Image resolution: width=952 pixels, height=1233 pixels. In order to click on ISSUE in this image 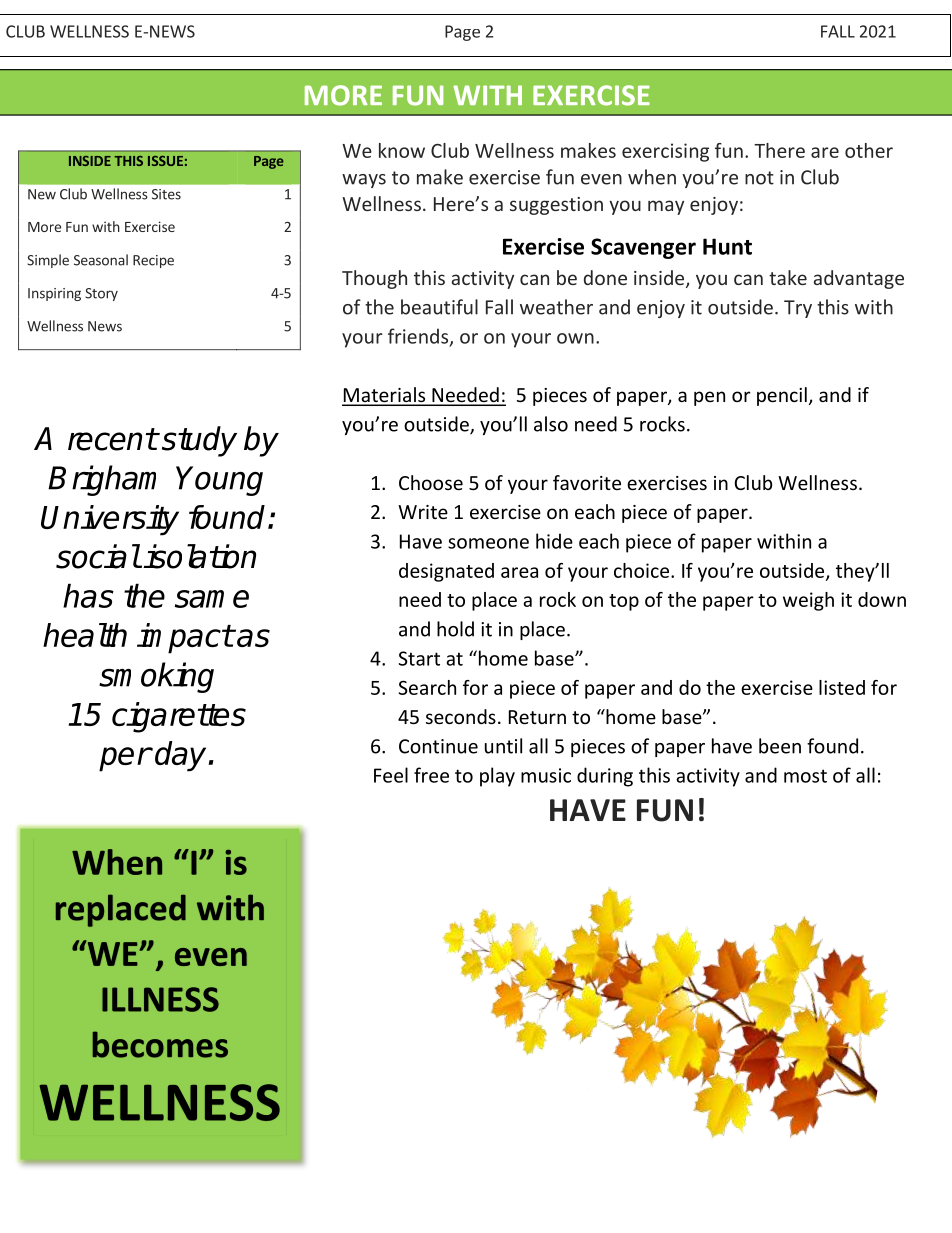, I will do `click(165, 161)`.
